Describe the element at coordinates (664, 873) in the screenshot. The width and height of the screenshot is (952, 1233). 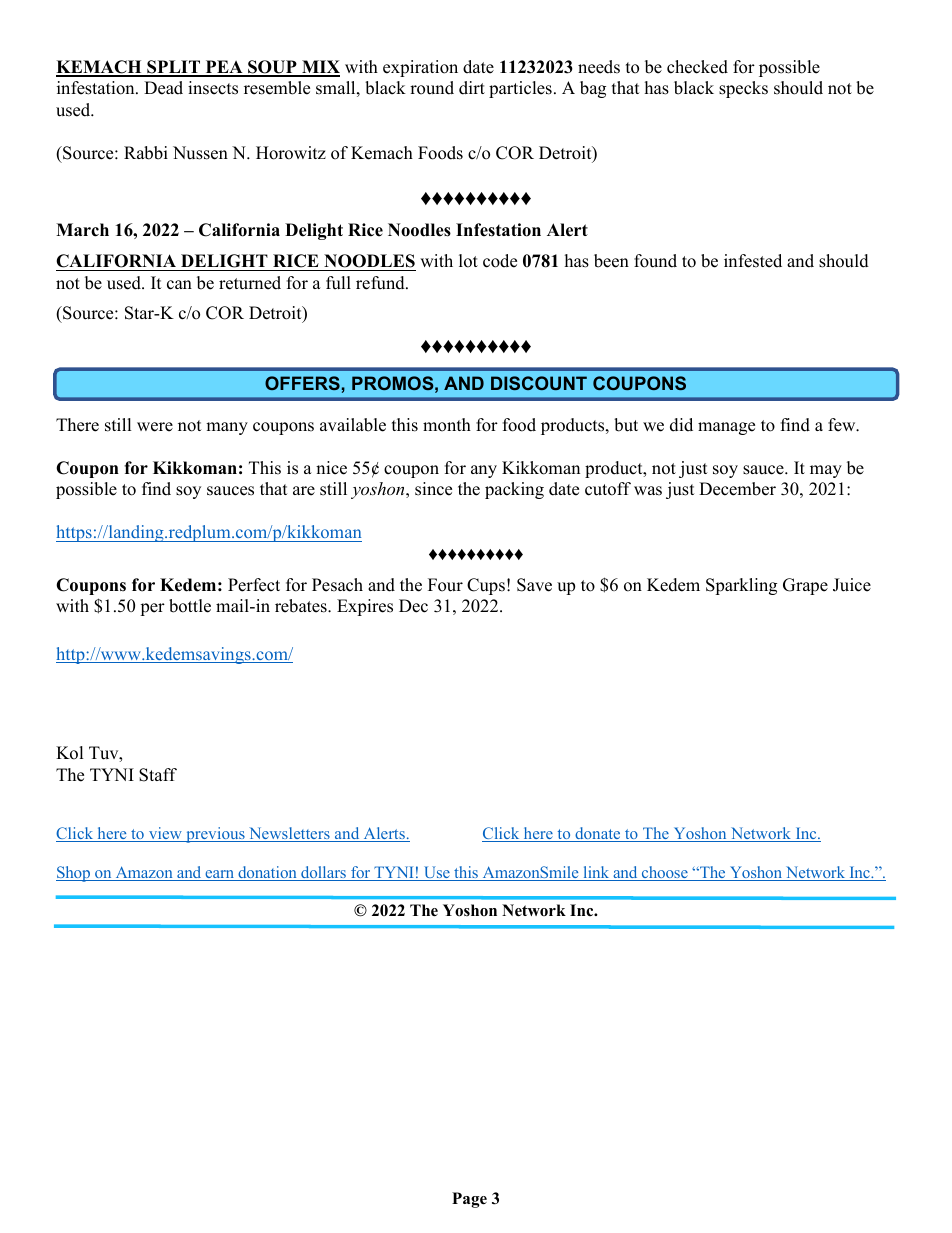
I see `choose` at that location.
